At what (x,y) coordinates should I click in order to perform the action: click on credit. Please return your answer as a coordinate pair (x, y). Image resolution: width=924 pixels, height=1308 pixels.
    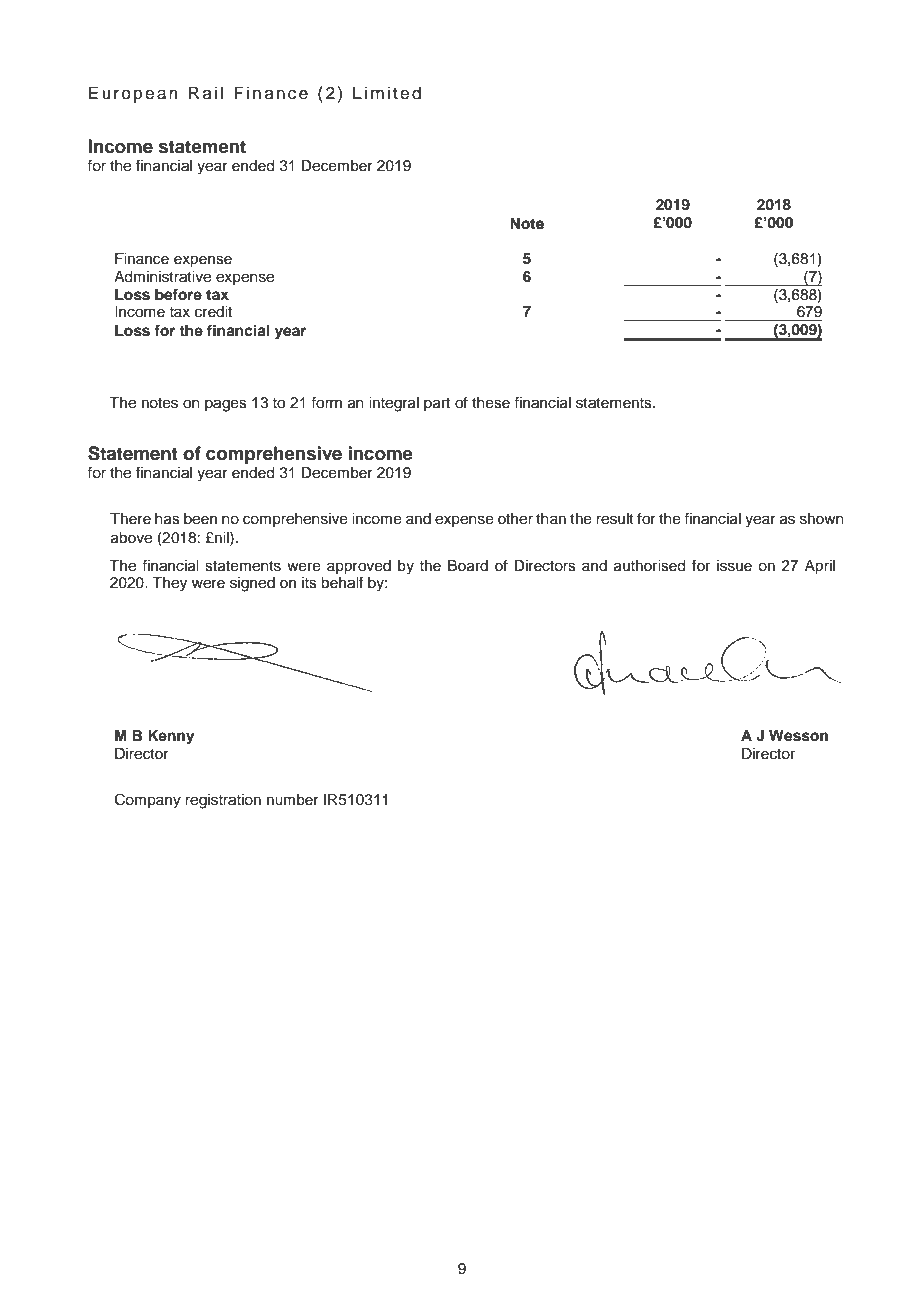
    Looking at the image, I should click on (213, 312).
